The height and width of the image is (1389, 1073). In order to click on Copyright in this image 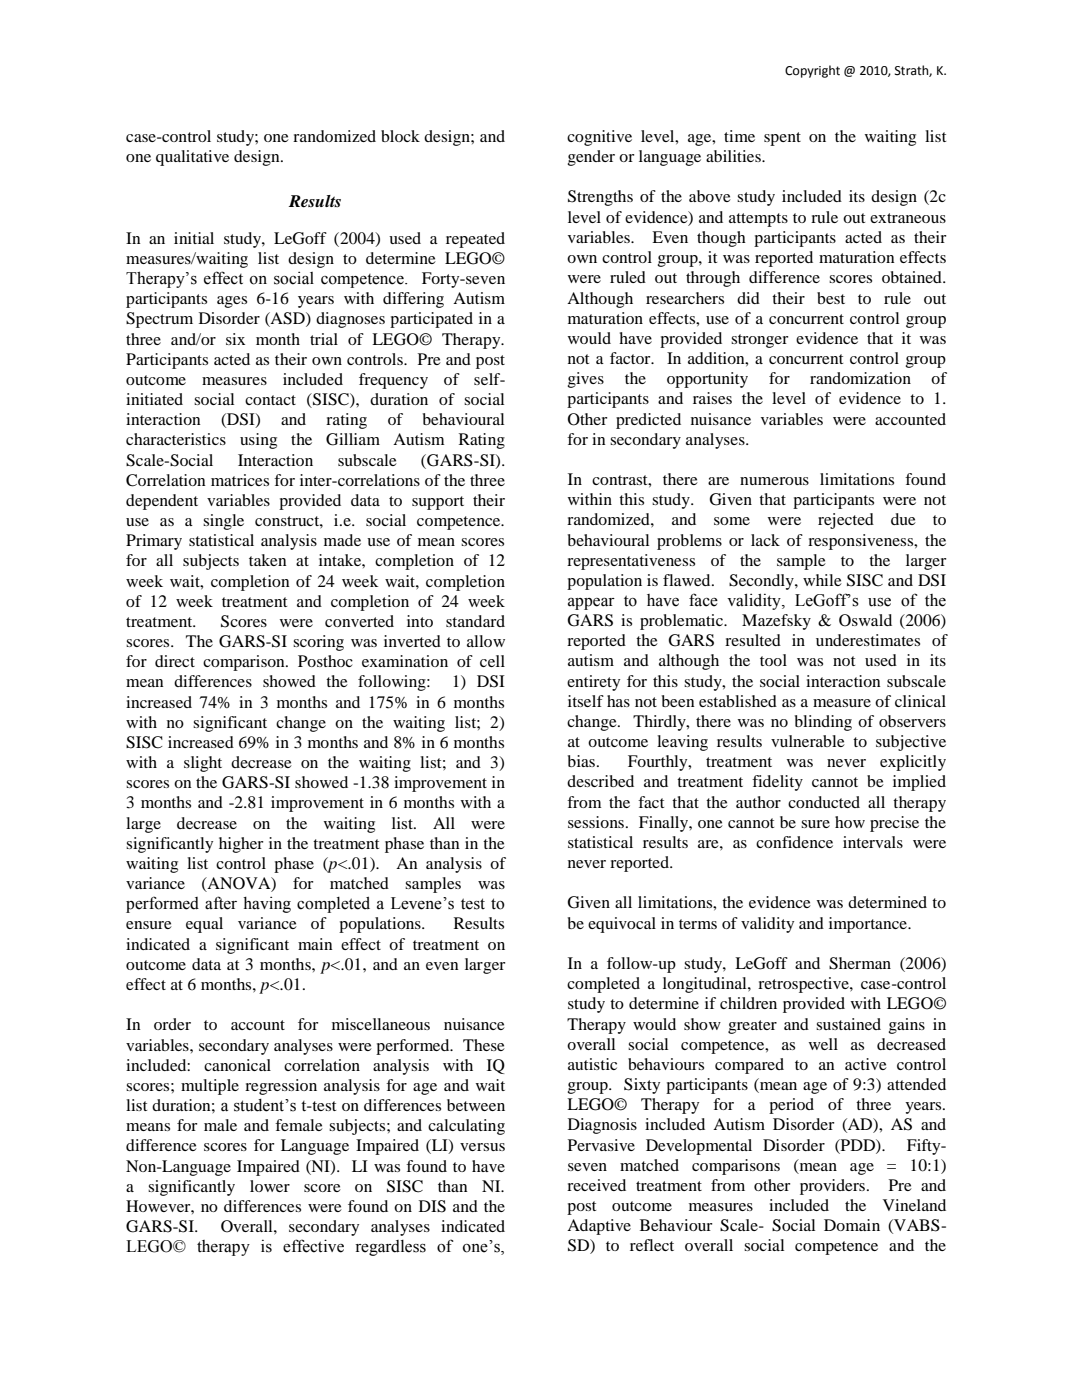, I will do `click(812, 71)`.
